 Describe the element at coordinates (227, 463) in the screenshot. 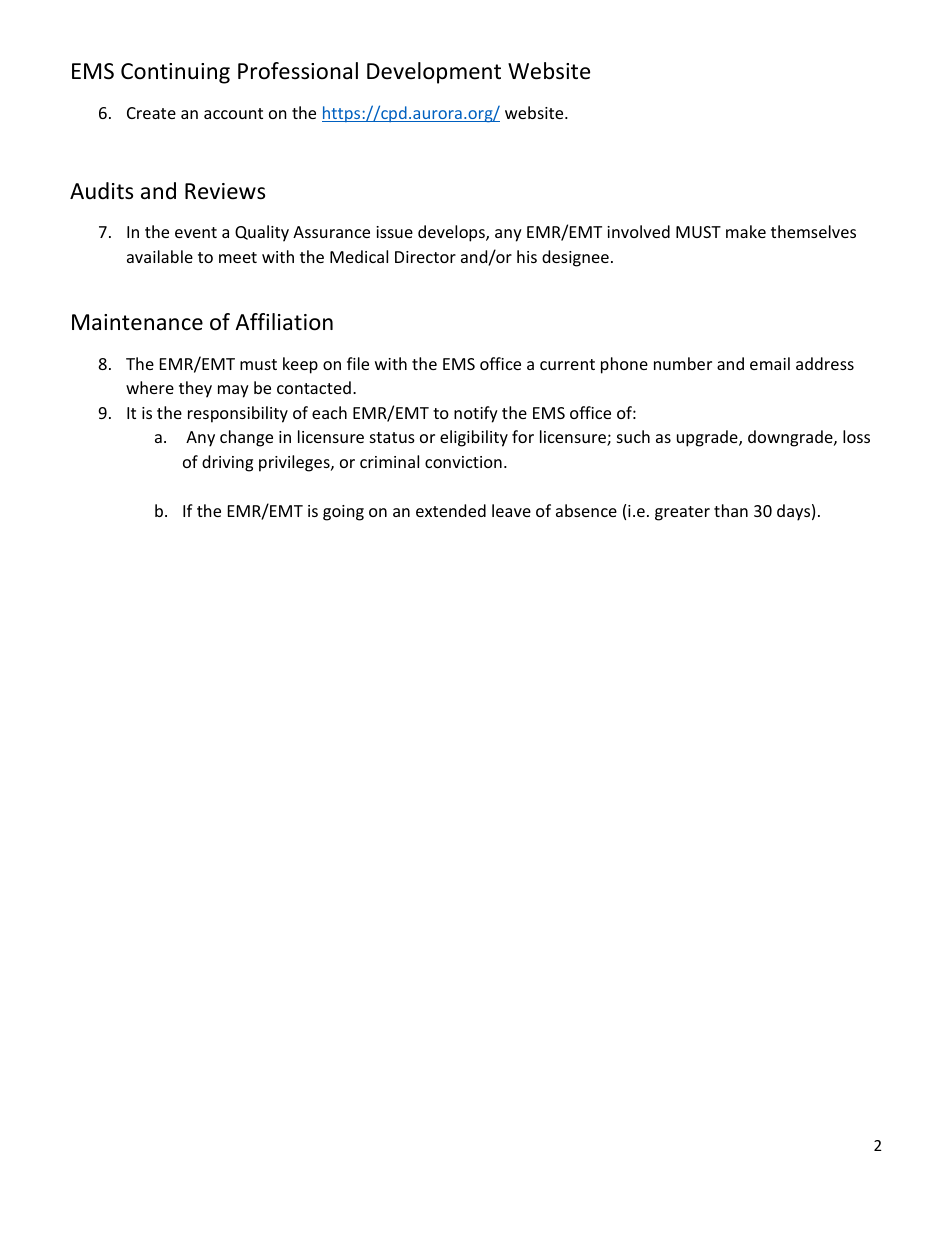

I see `driving` at that location.
